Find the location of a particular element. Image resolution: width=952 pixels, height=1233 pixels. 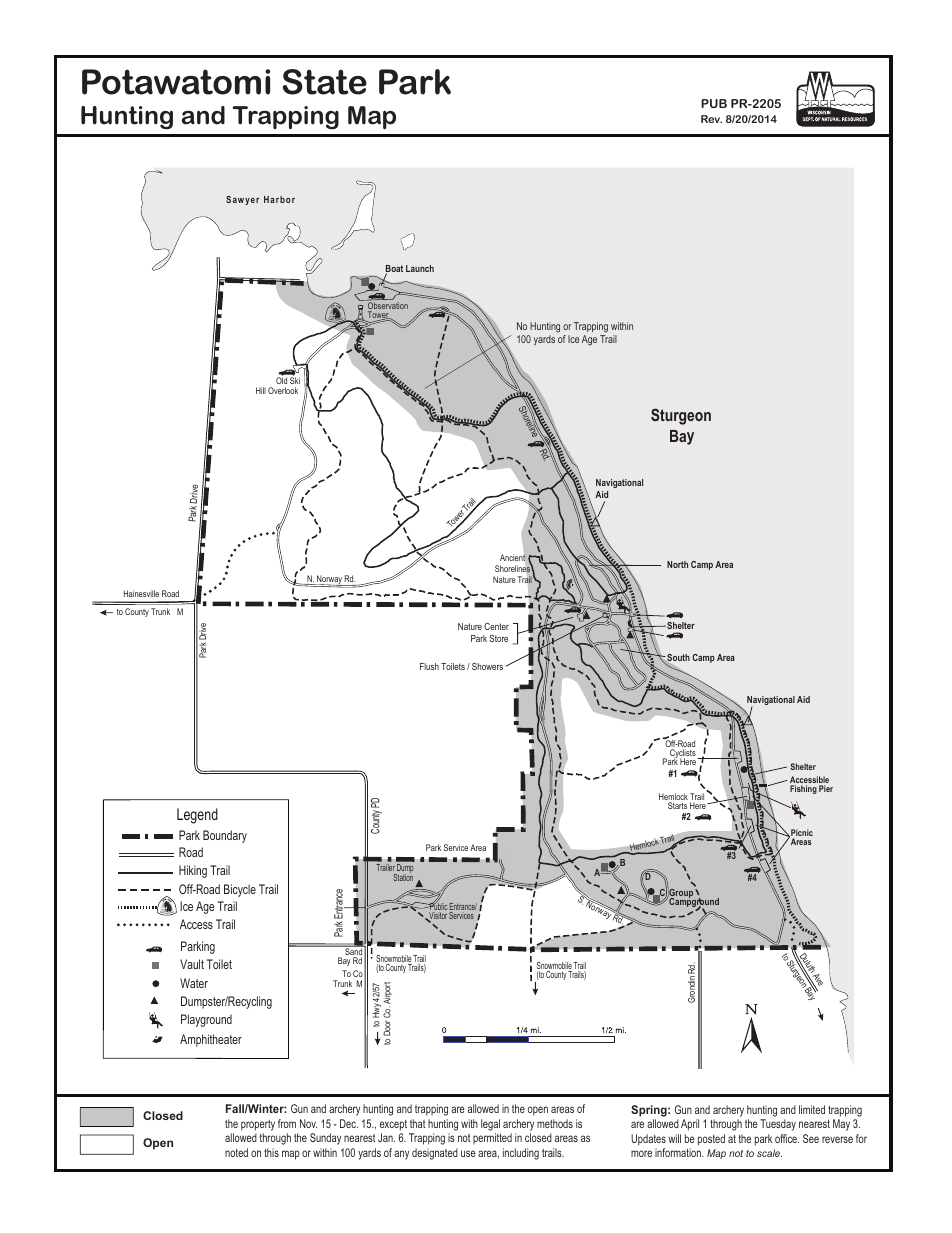

Launch is located at coordinates (420, 268).
